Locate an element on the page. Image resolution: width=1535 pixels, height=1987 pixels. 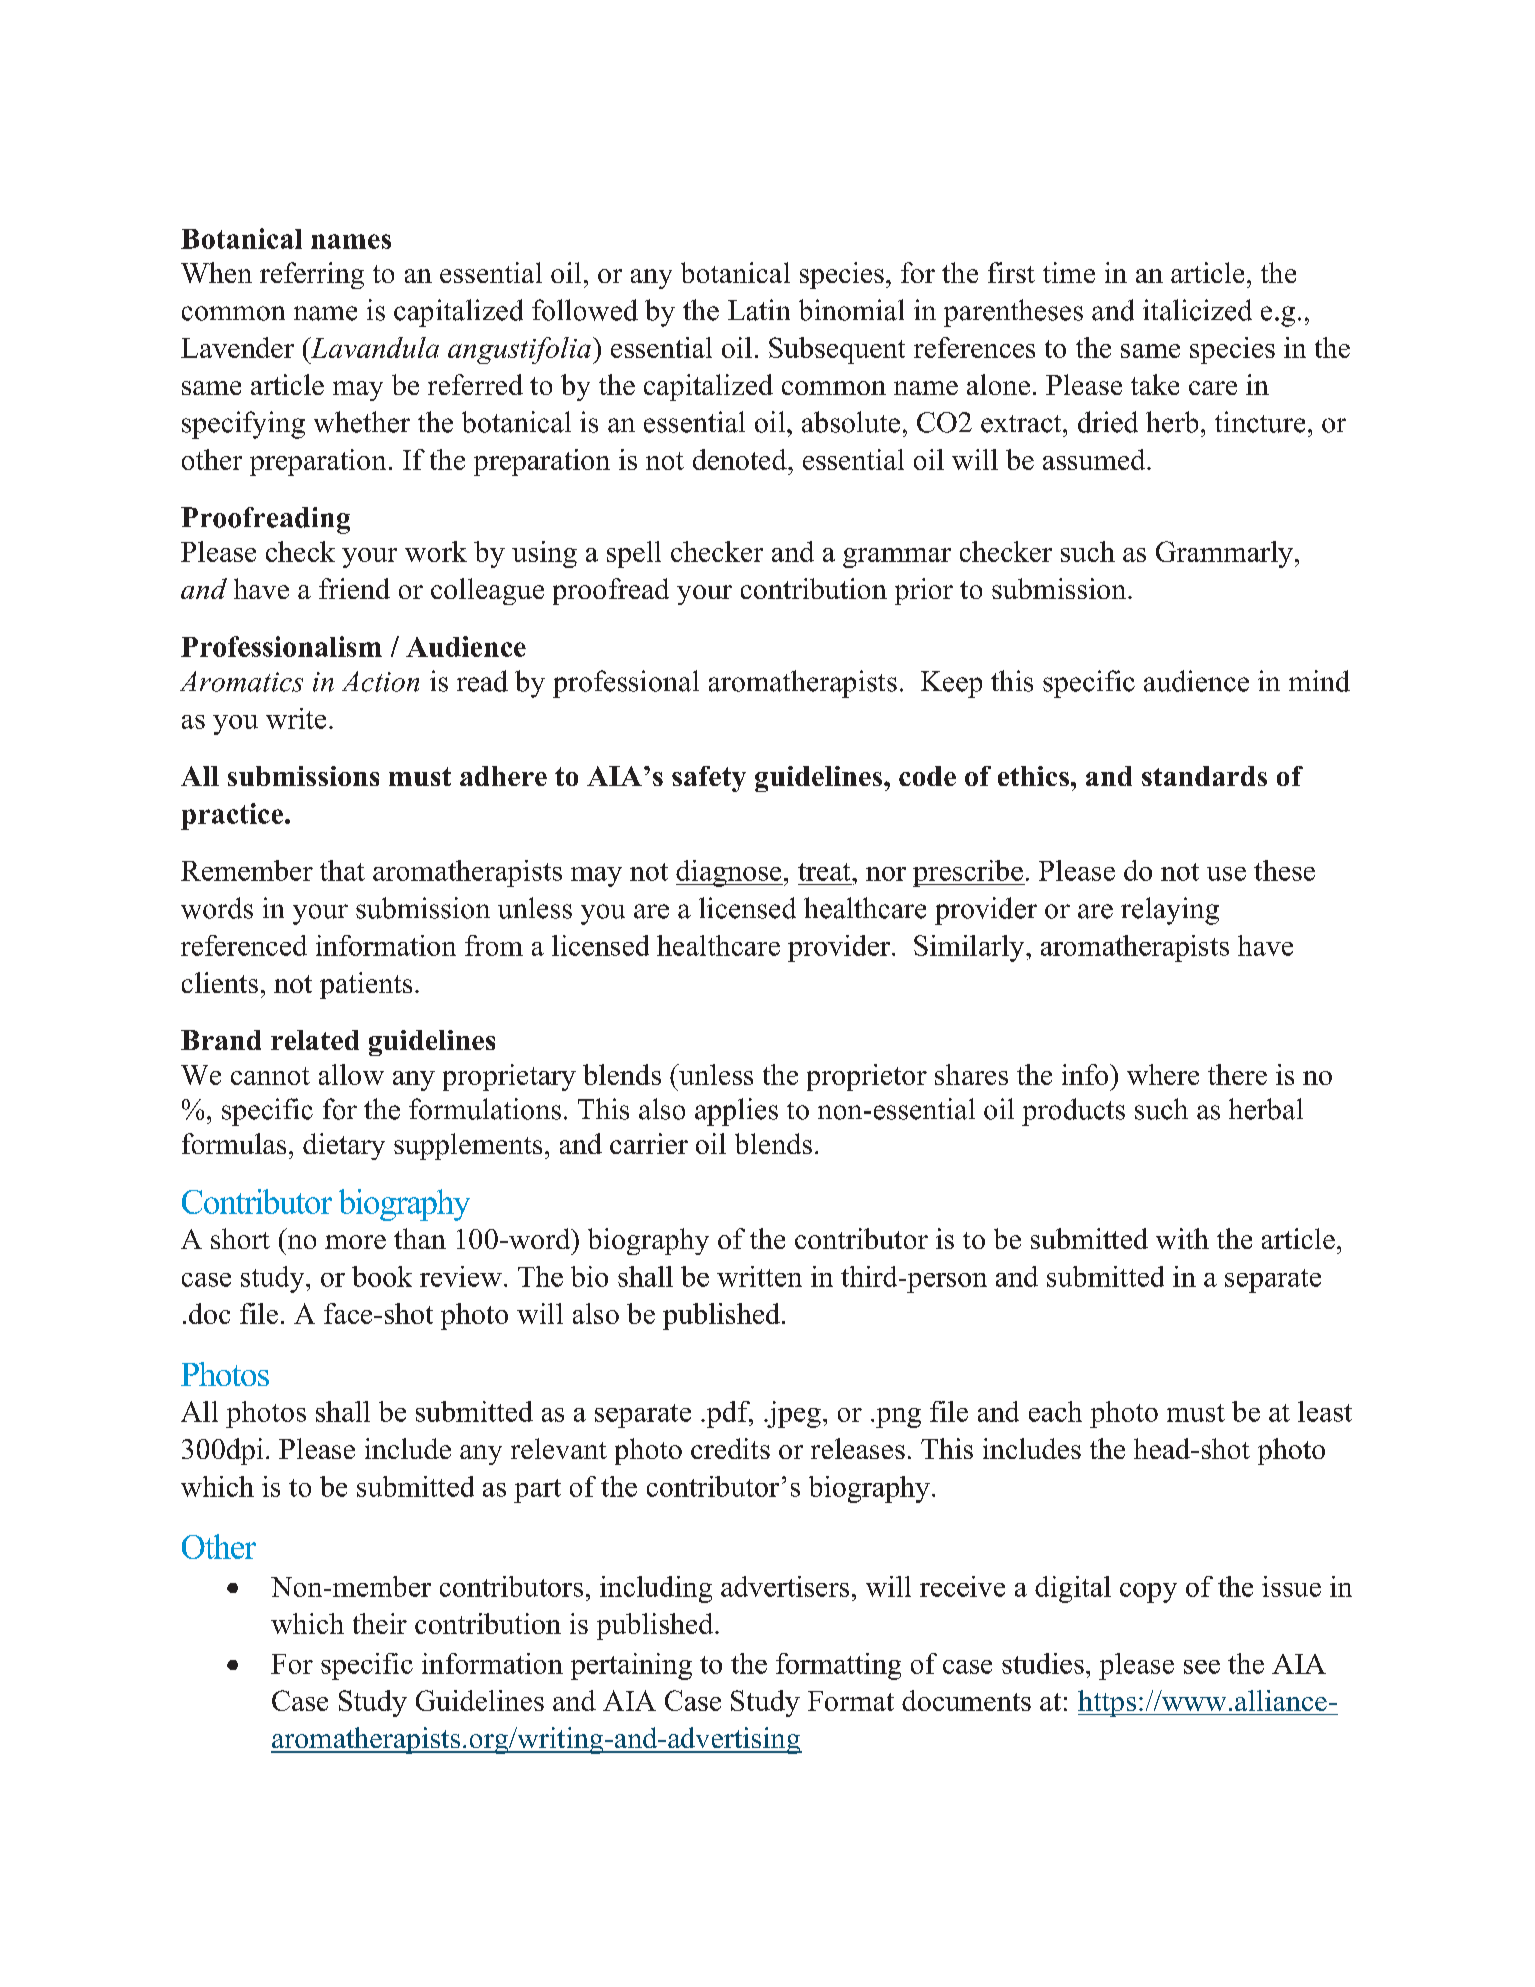
safety is located at coordinates (709, 779).
